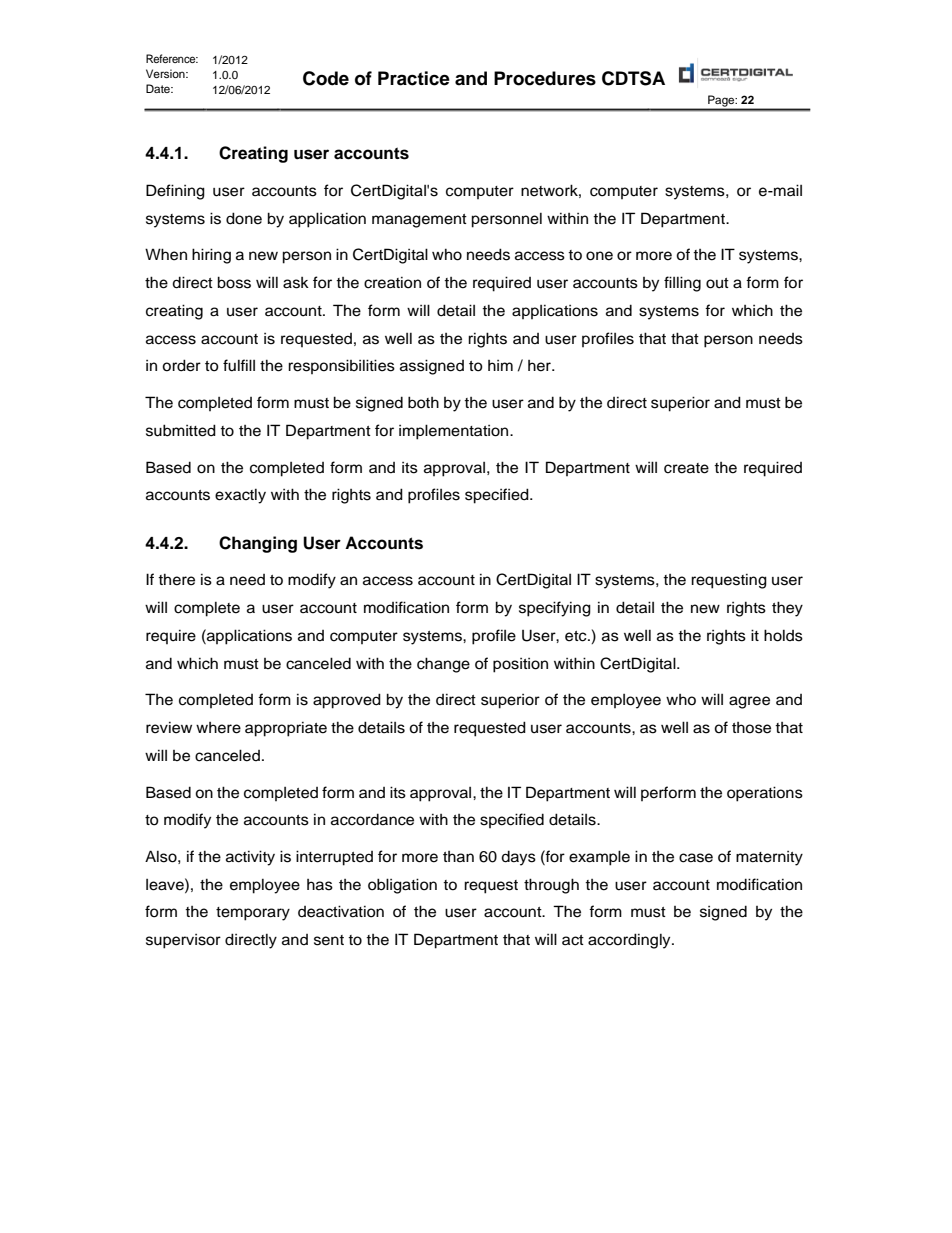 This page has width=952, height=1233. What do you see at coordinates (414, 78) in the page?
I see `Practice` at bounding box center [414, 78].
